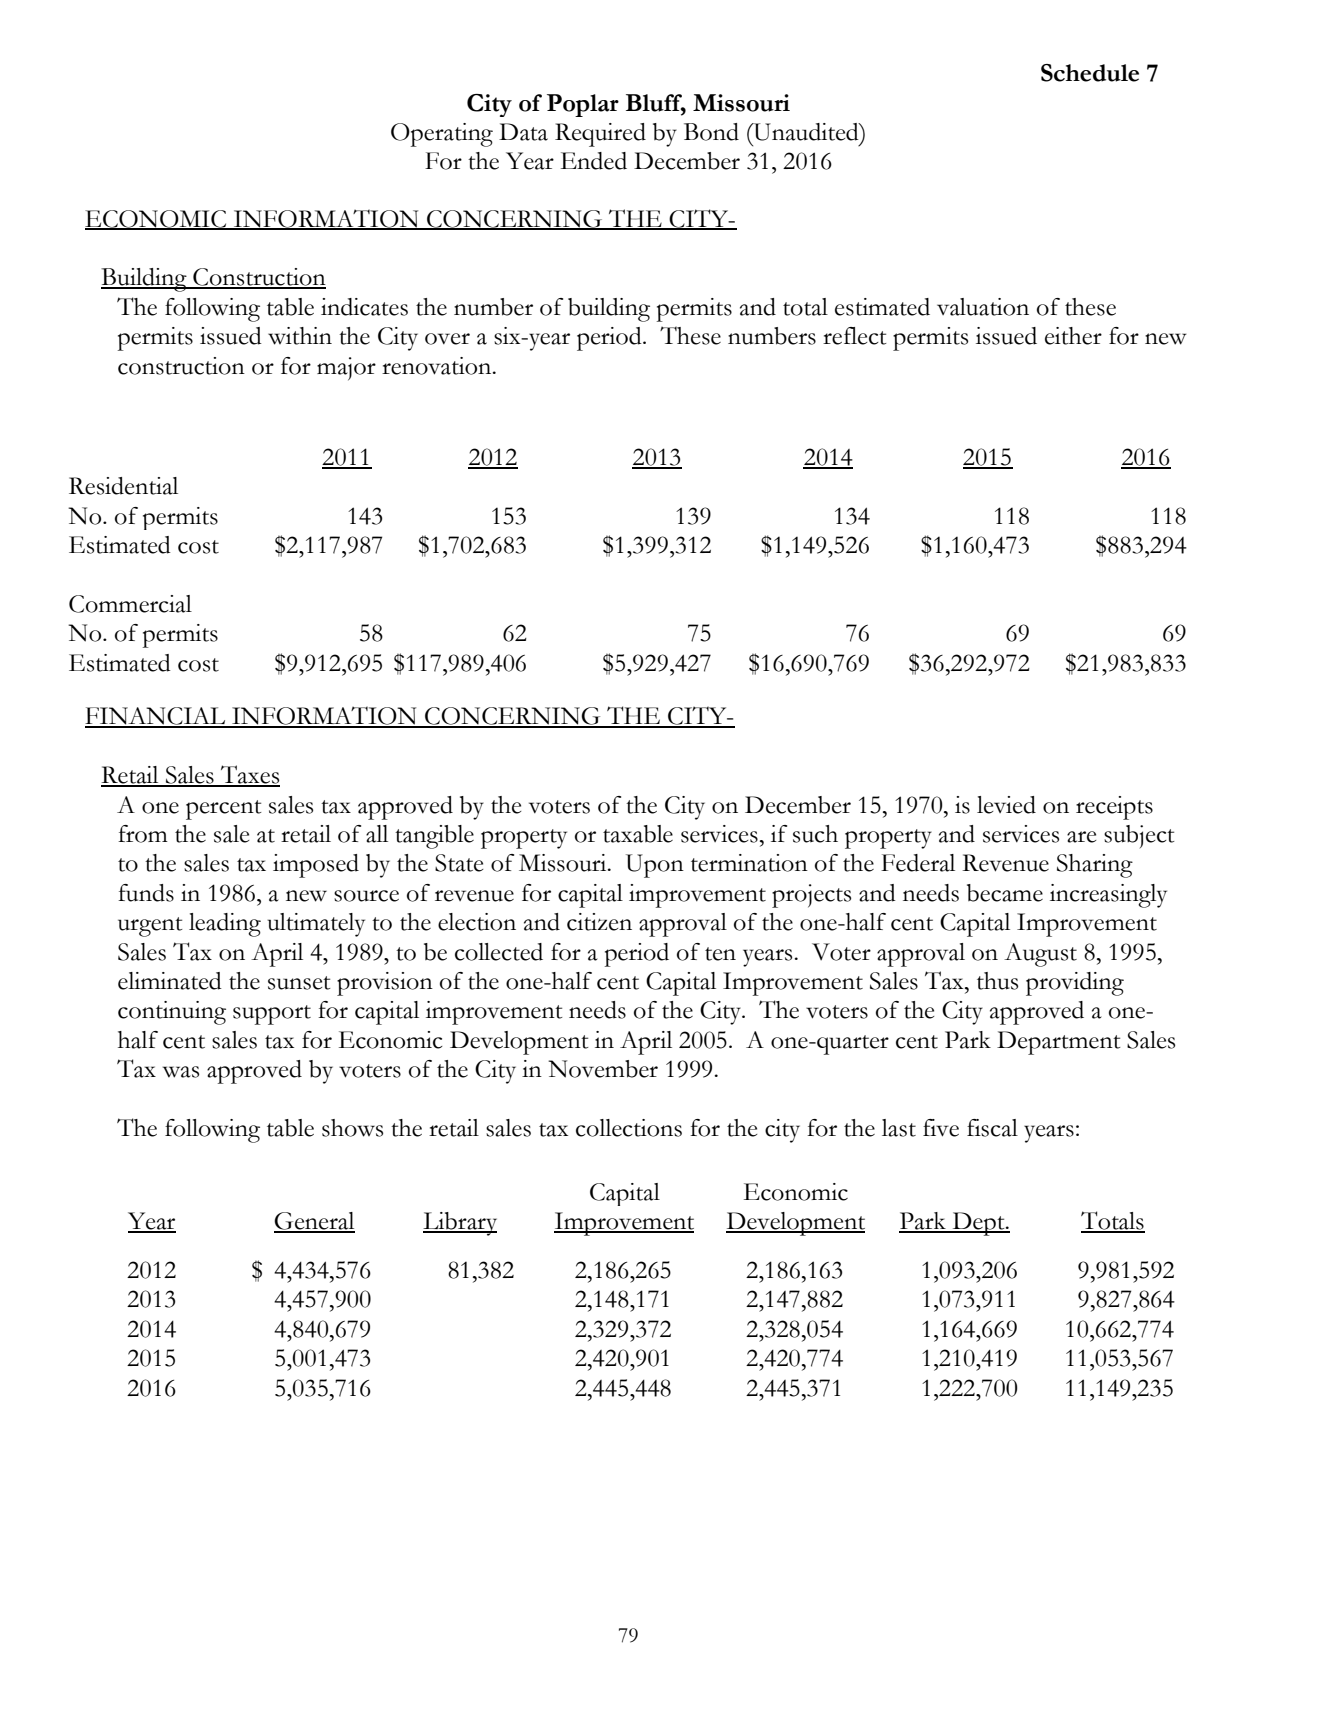 The width and height of the document is (1332, 1724). Describe the element at coordinates (1090, 73) in the document. I see `Schedule` at that location.
